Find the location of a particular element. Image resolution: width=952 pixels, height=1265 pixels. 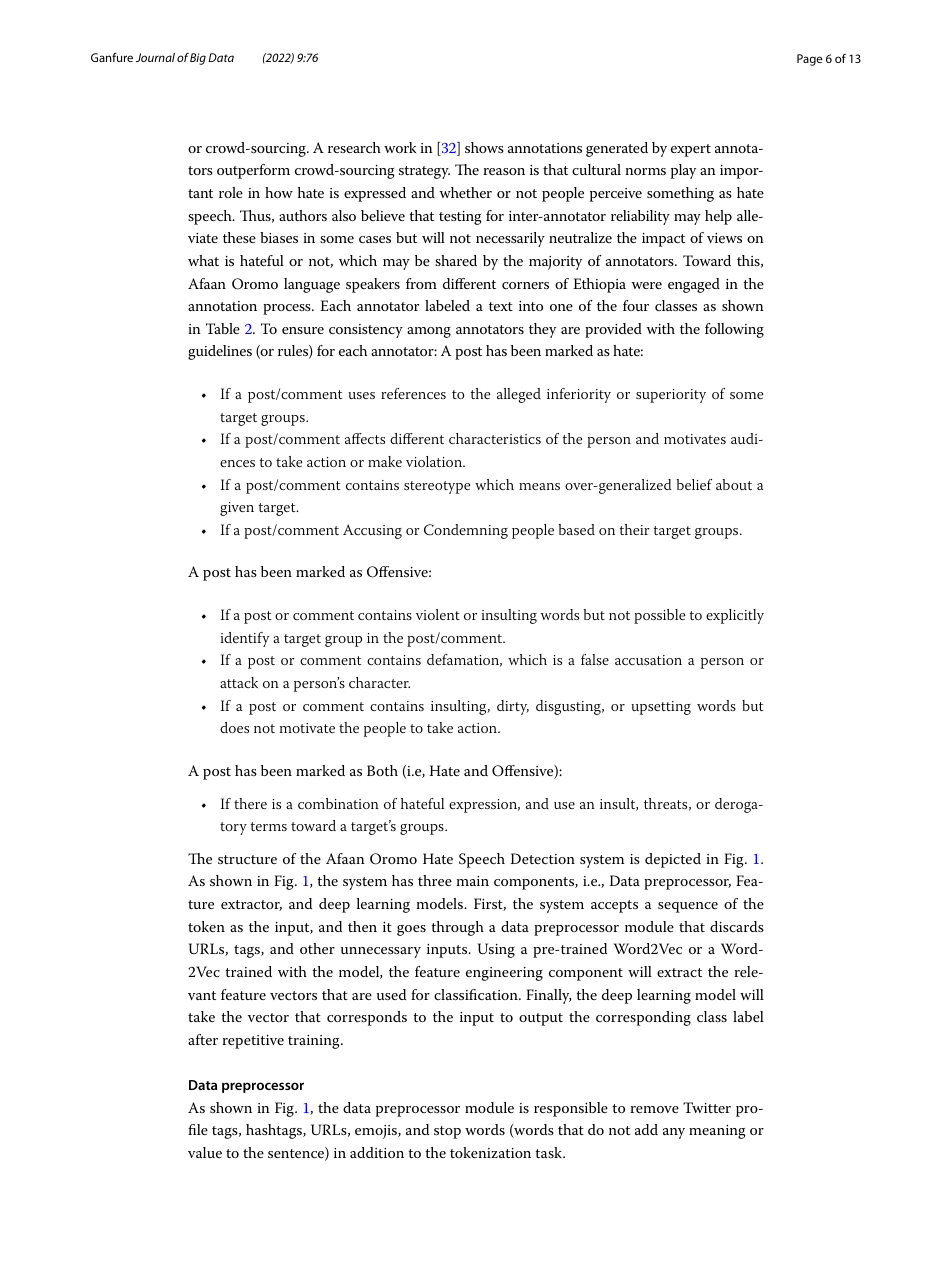

violent is located at coordinates (438, 614).
